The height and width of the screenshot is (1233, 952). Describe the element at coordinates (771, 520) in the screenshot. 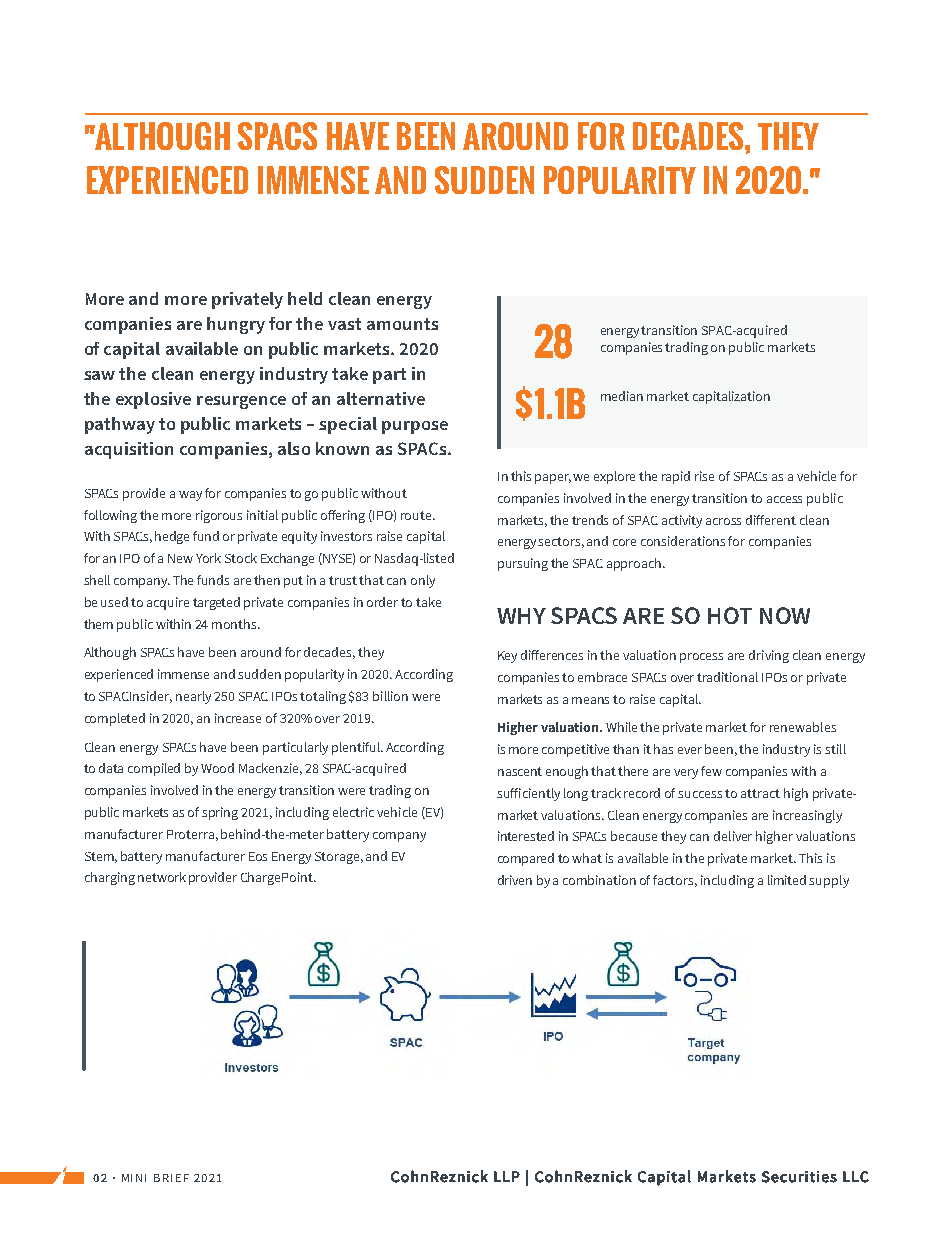

I see `different` at that location.
